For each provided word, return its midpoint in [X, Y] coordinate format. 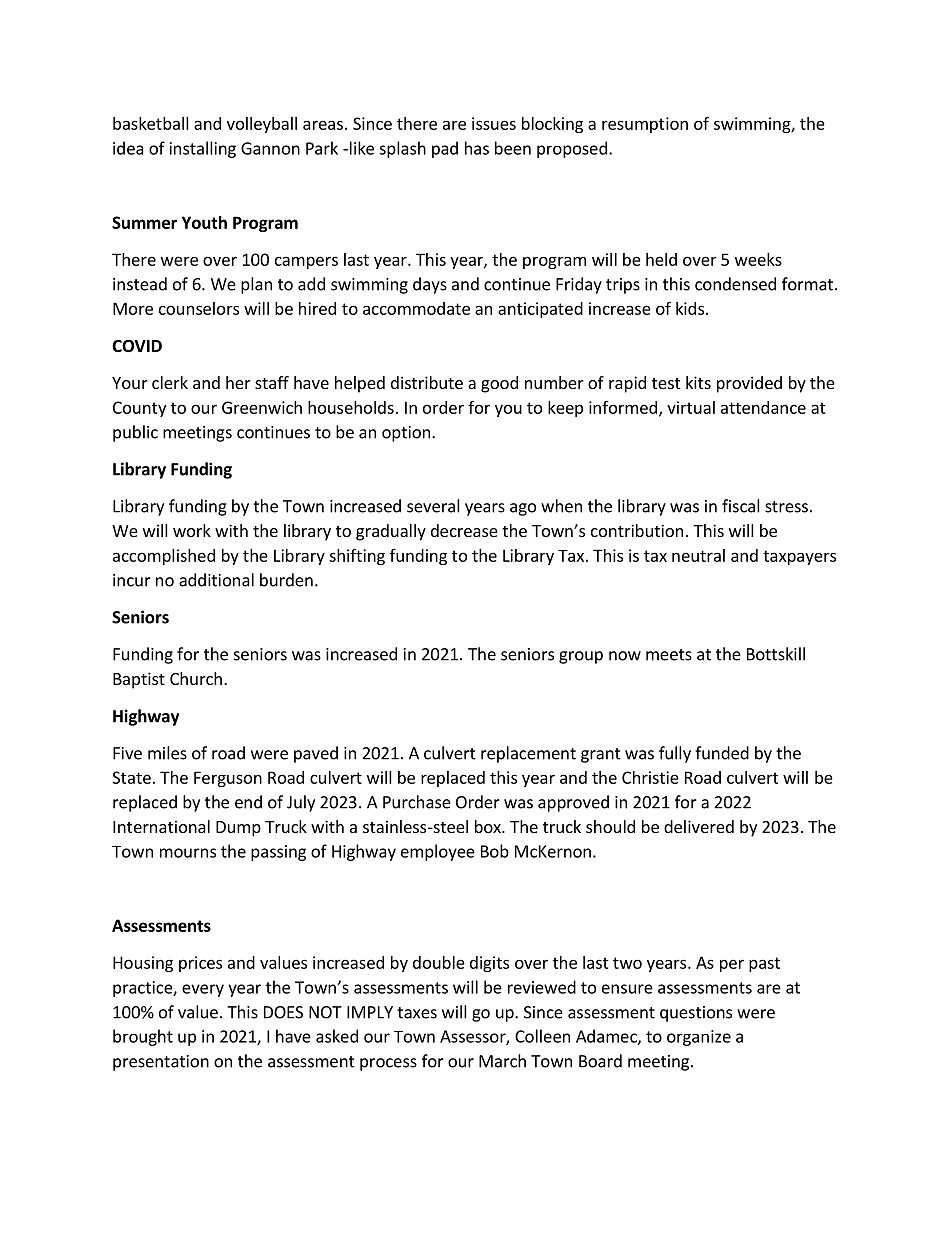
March [502, 1061]
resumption [645, 125]
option [406, 434]
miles [167, 753]
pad [445, 149]
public [135, 433]
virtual [691, 407]
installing [203, 149]
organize [699, 1038]
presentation [161, 1063]
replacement [528, 754]
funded [722, 753]
